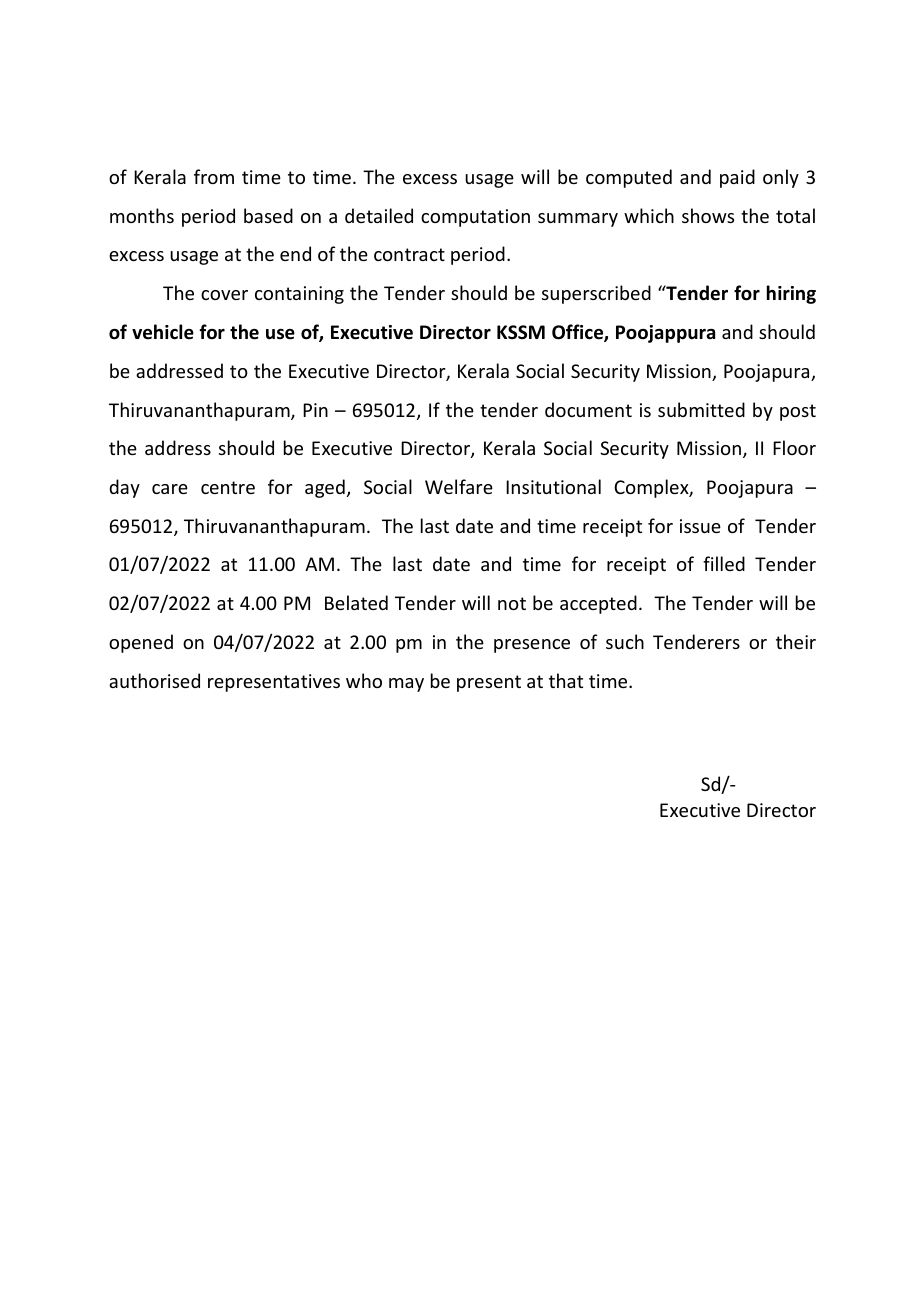 This page has height=1308, width=924. What do you see at coordinates (737, 178) in the page?
I see `paid` at bounding box center [737, 178].
